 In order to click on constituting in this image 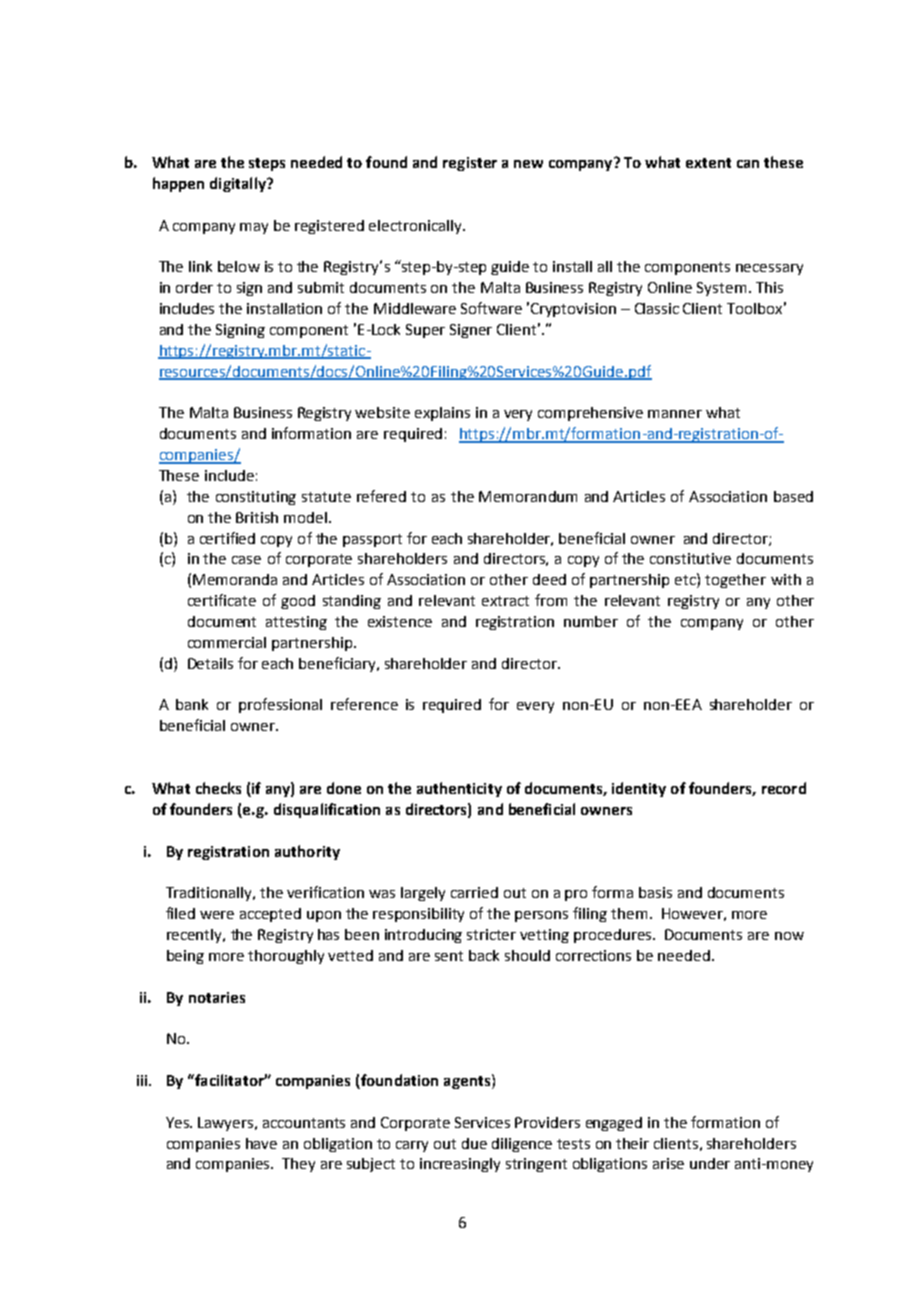, I will do `click(256, 498)`.
